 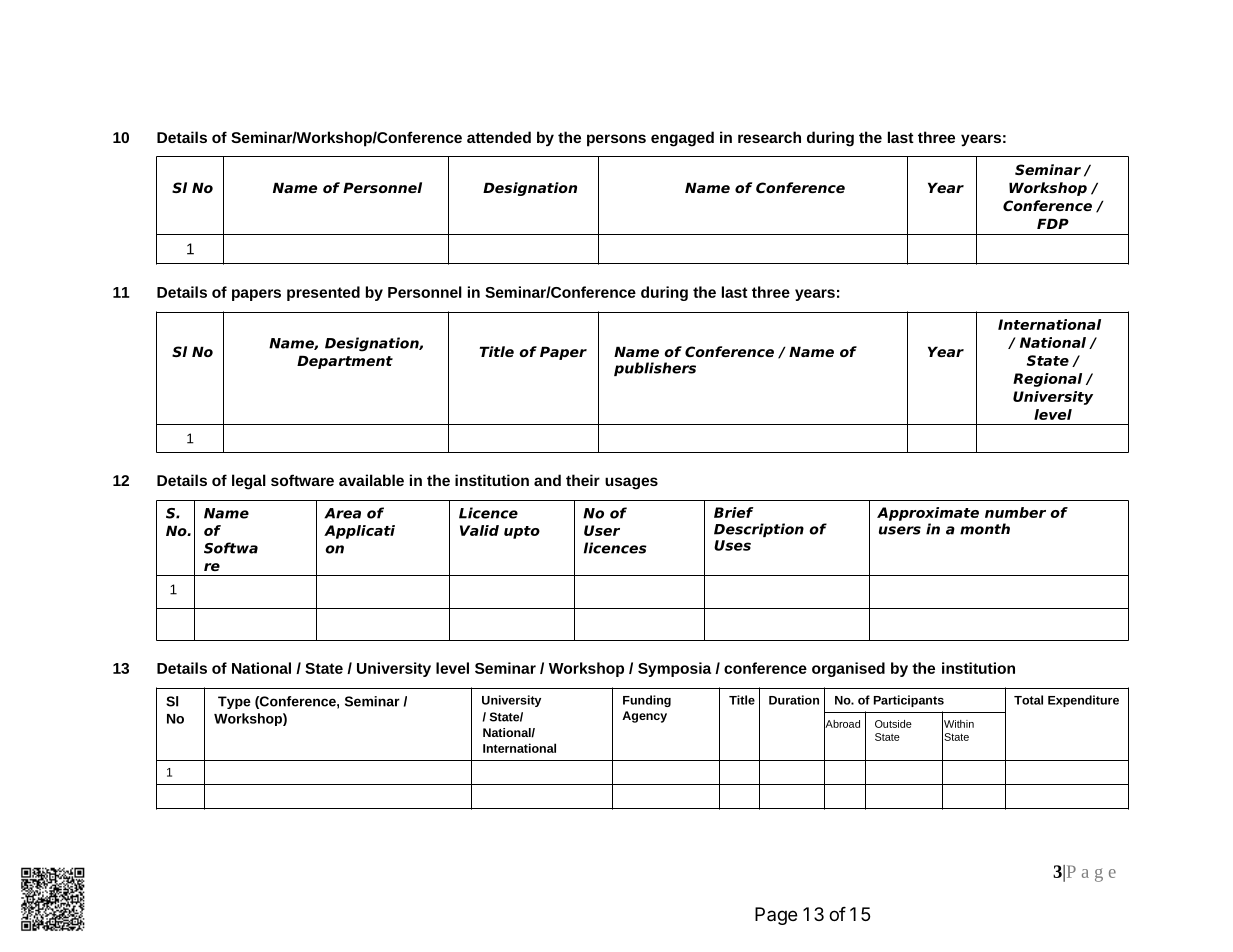 What do you see at coordinates (842, 723) in the image?
I see `Abroad` at bounding box center [842, 723].
